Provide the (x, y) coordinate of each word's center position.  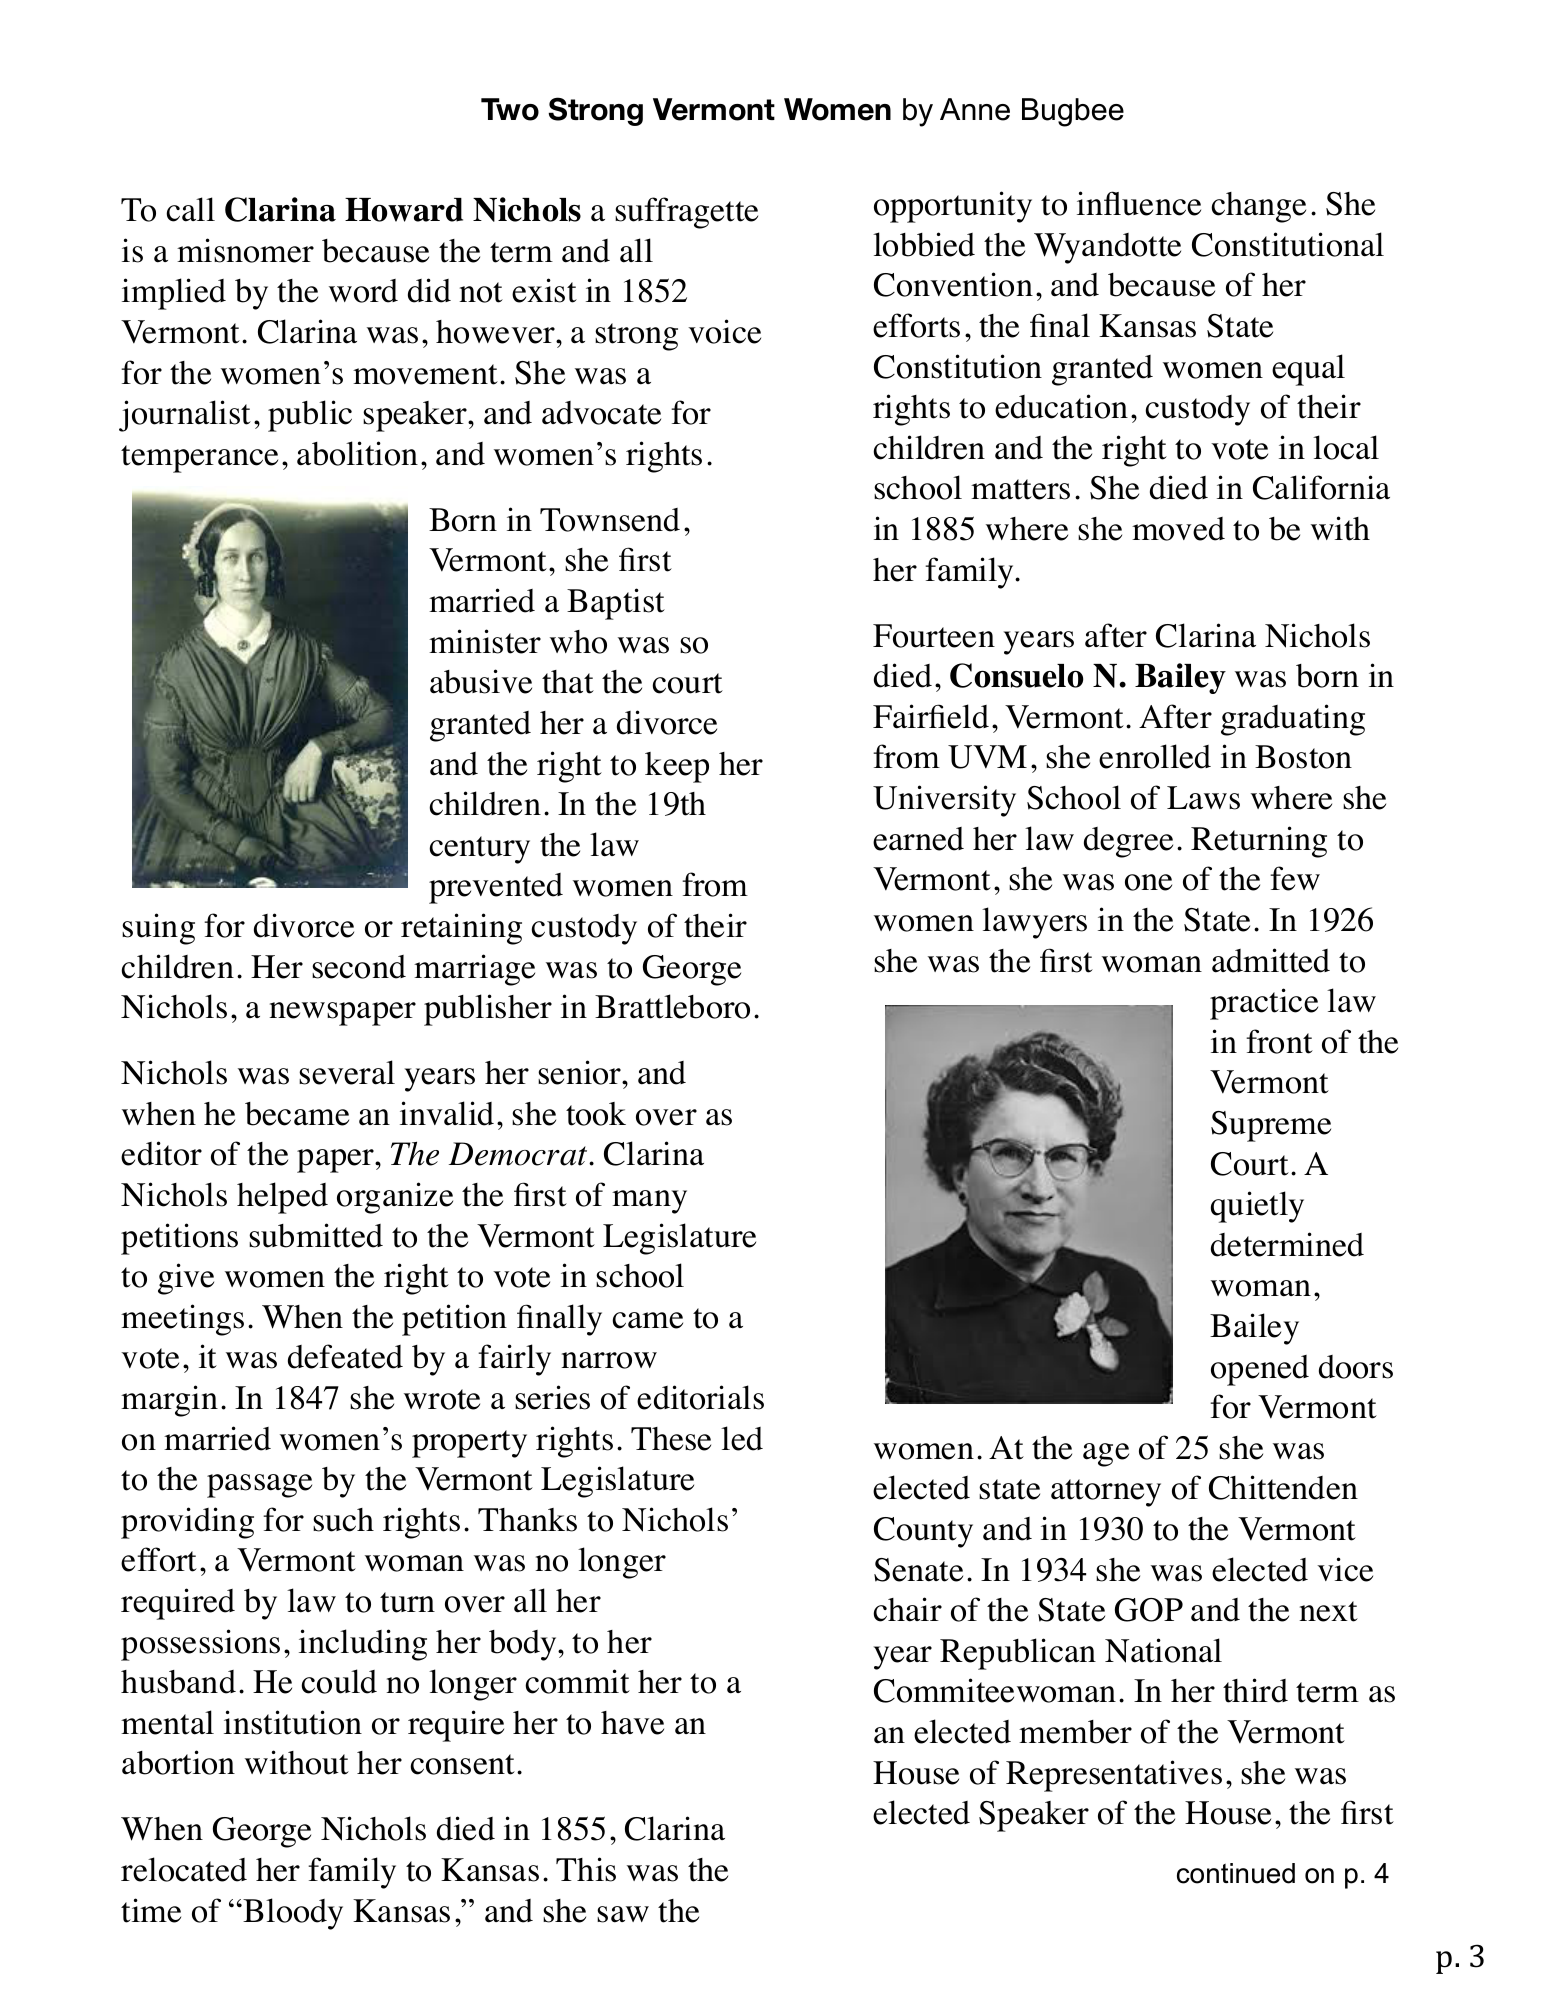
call (190, 209)
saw (623, 1914)
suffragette (686, 213)
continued (1236, 1873)
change (1258, 207)
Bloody (293, 1914)
